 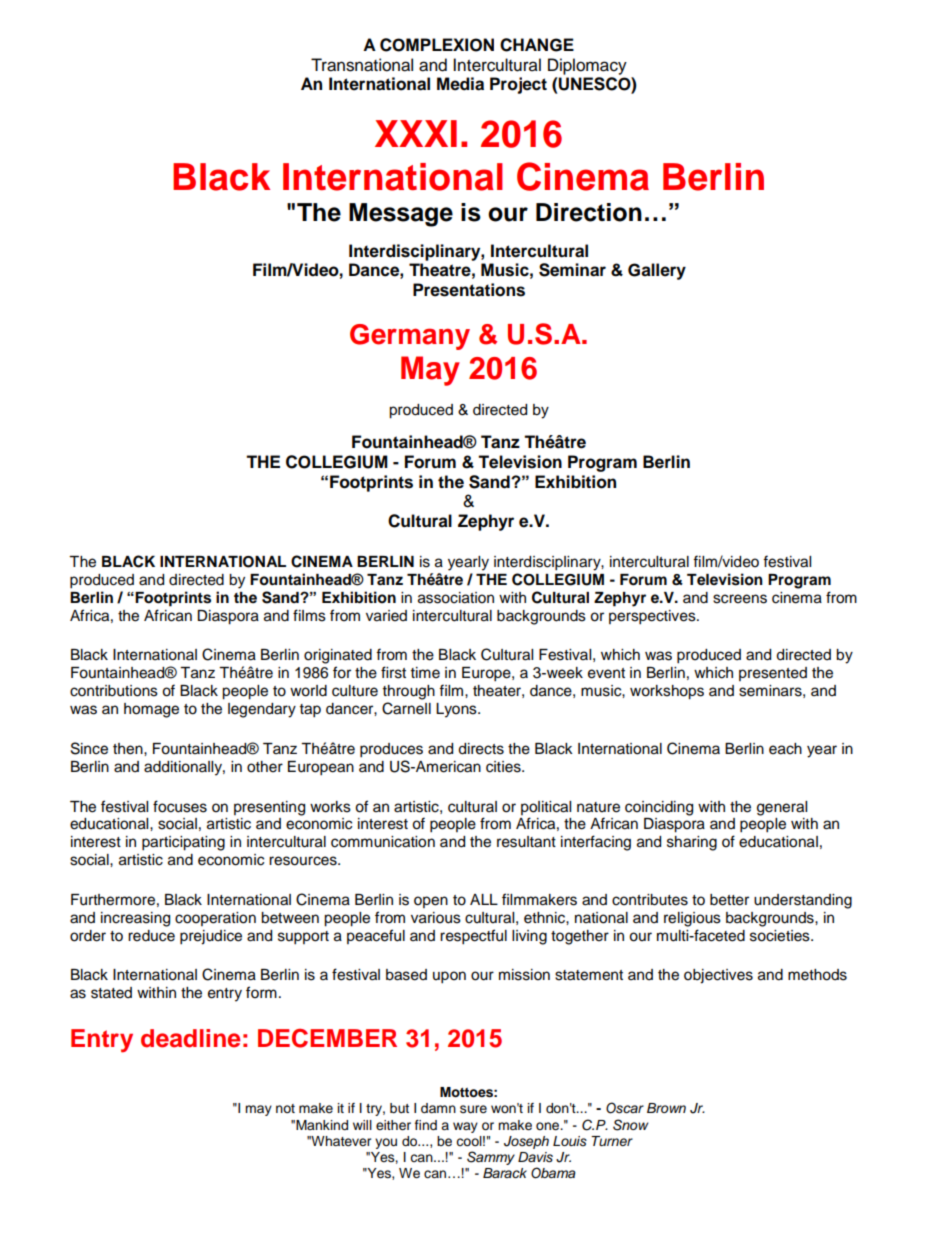 What do you see at coordinates (666, 1108) in the screenshot?
I see `Brown` at bounding box center [666, 1108].
